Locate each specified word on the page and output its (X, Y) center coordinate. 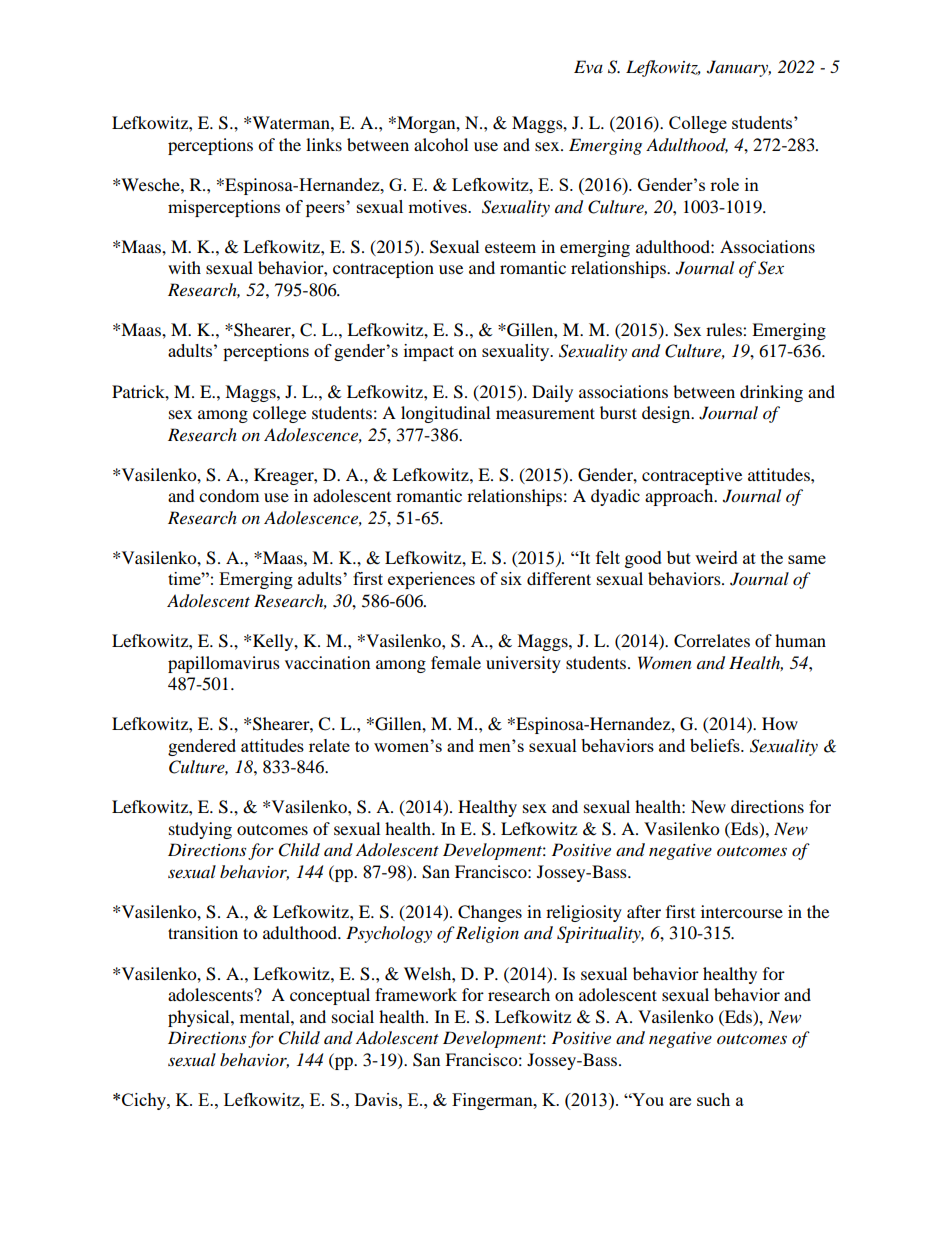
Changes (490, 913)
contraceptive (692, 476)
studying (200, 830)
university (523, 664)
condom (229, 495)
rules (725, 329)
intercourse (742, 911)
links (324, 144)
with (184, 267)
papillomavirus (224, 664)
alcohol (441, 144)
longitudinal (445, 414)
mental (266, 1016)
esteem (510, 247)
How (780, 723)
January (739, 68)
